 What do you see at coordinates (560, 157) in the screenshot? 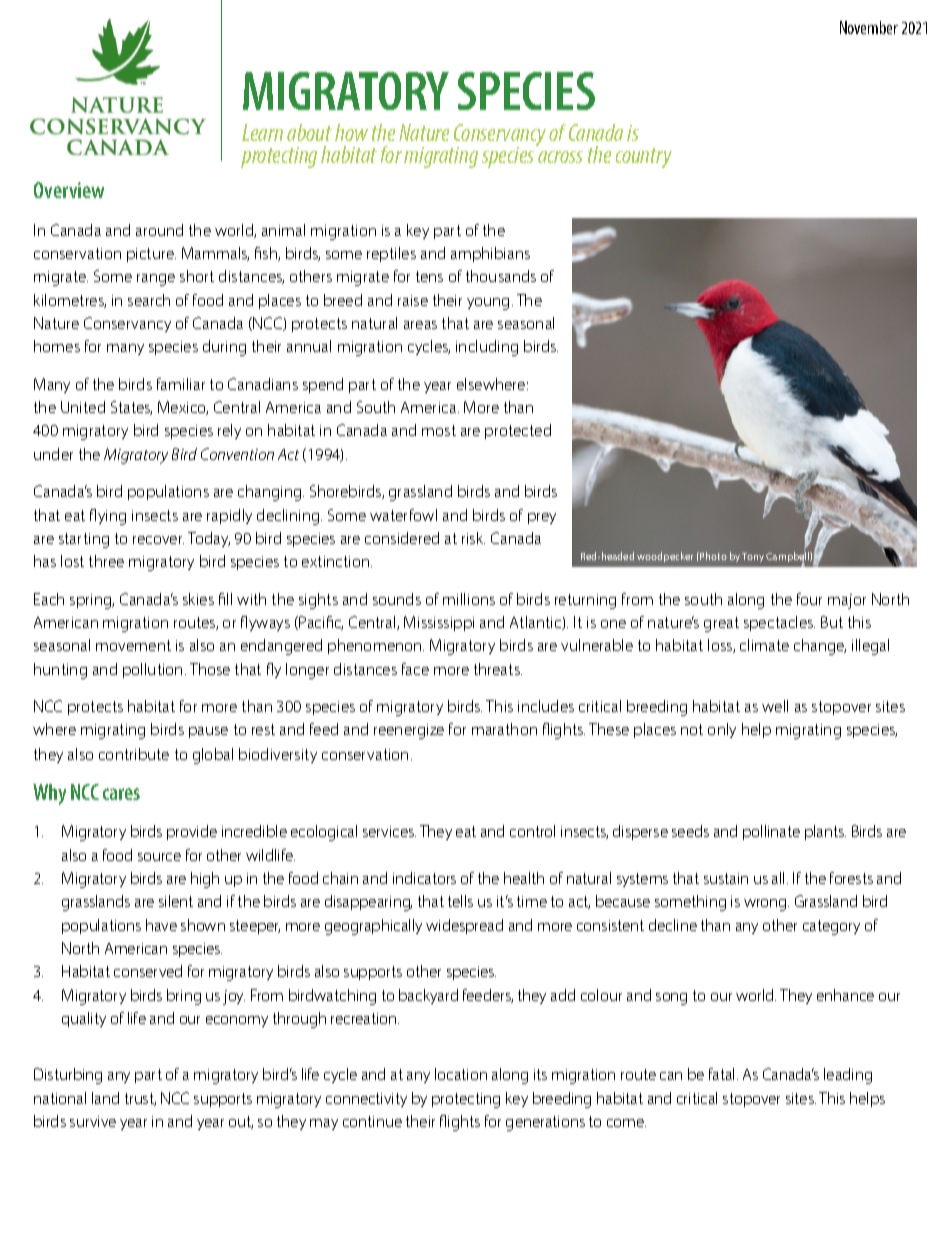
I see `across` at bounding box center [560, 157].
